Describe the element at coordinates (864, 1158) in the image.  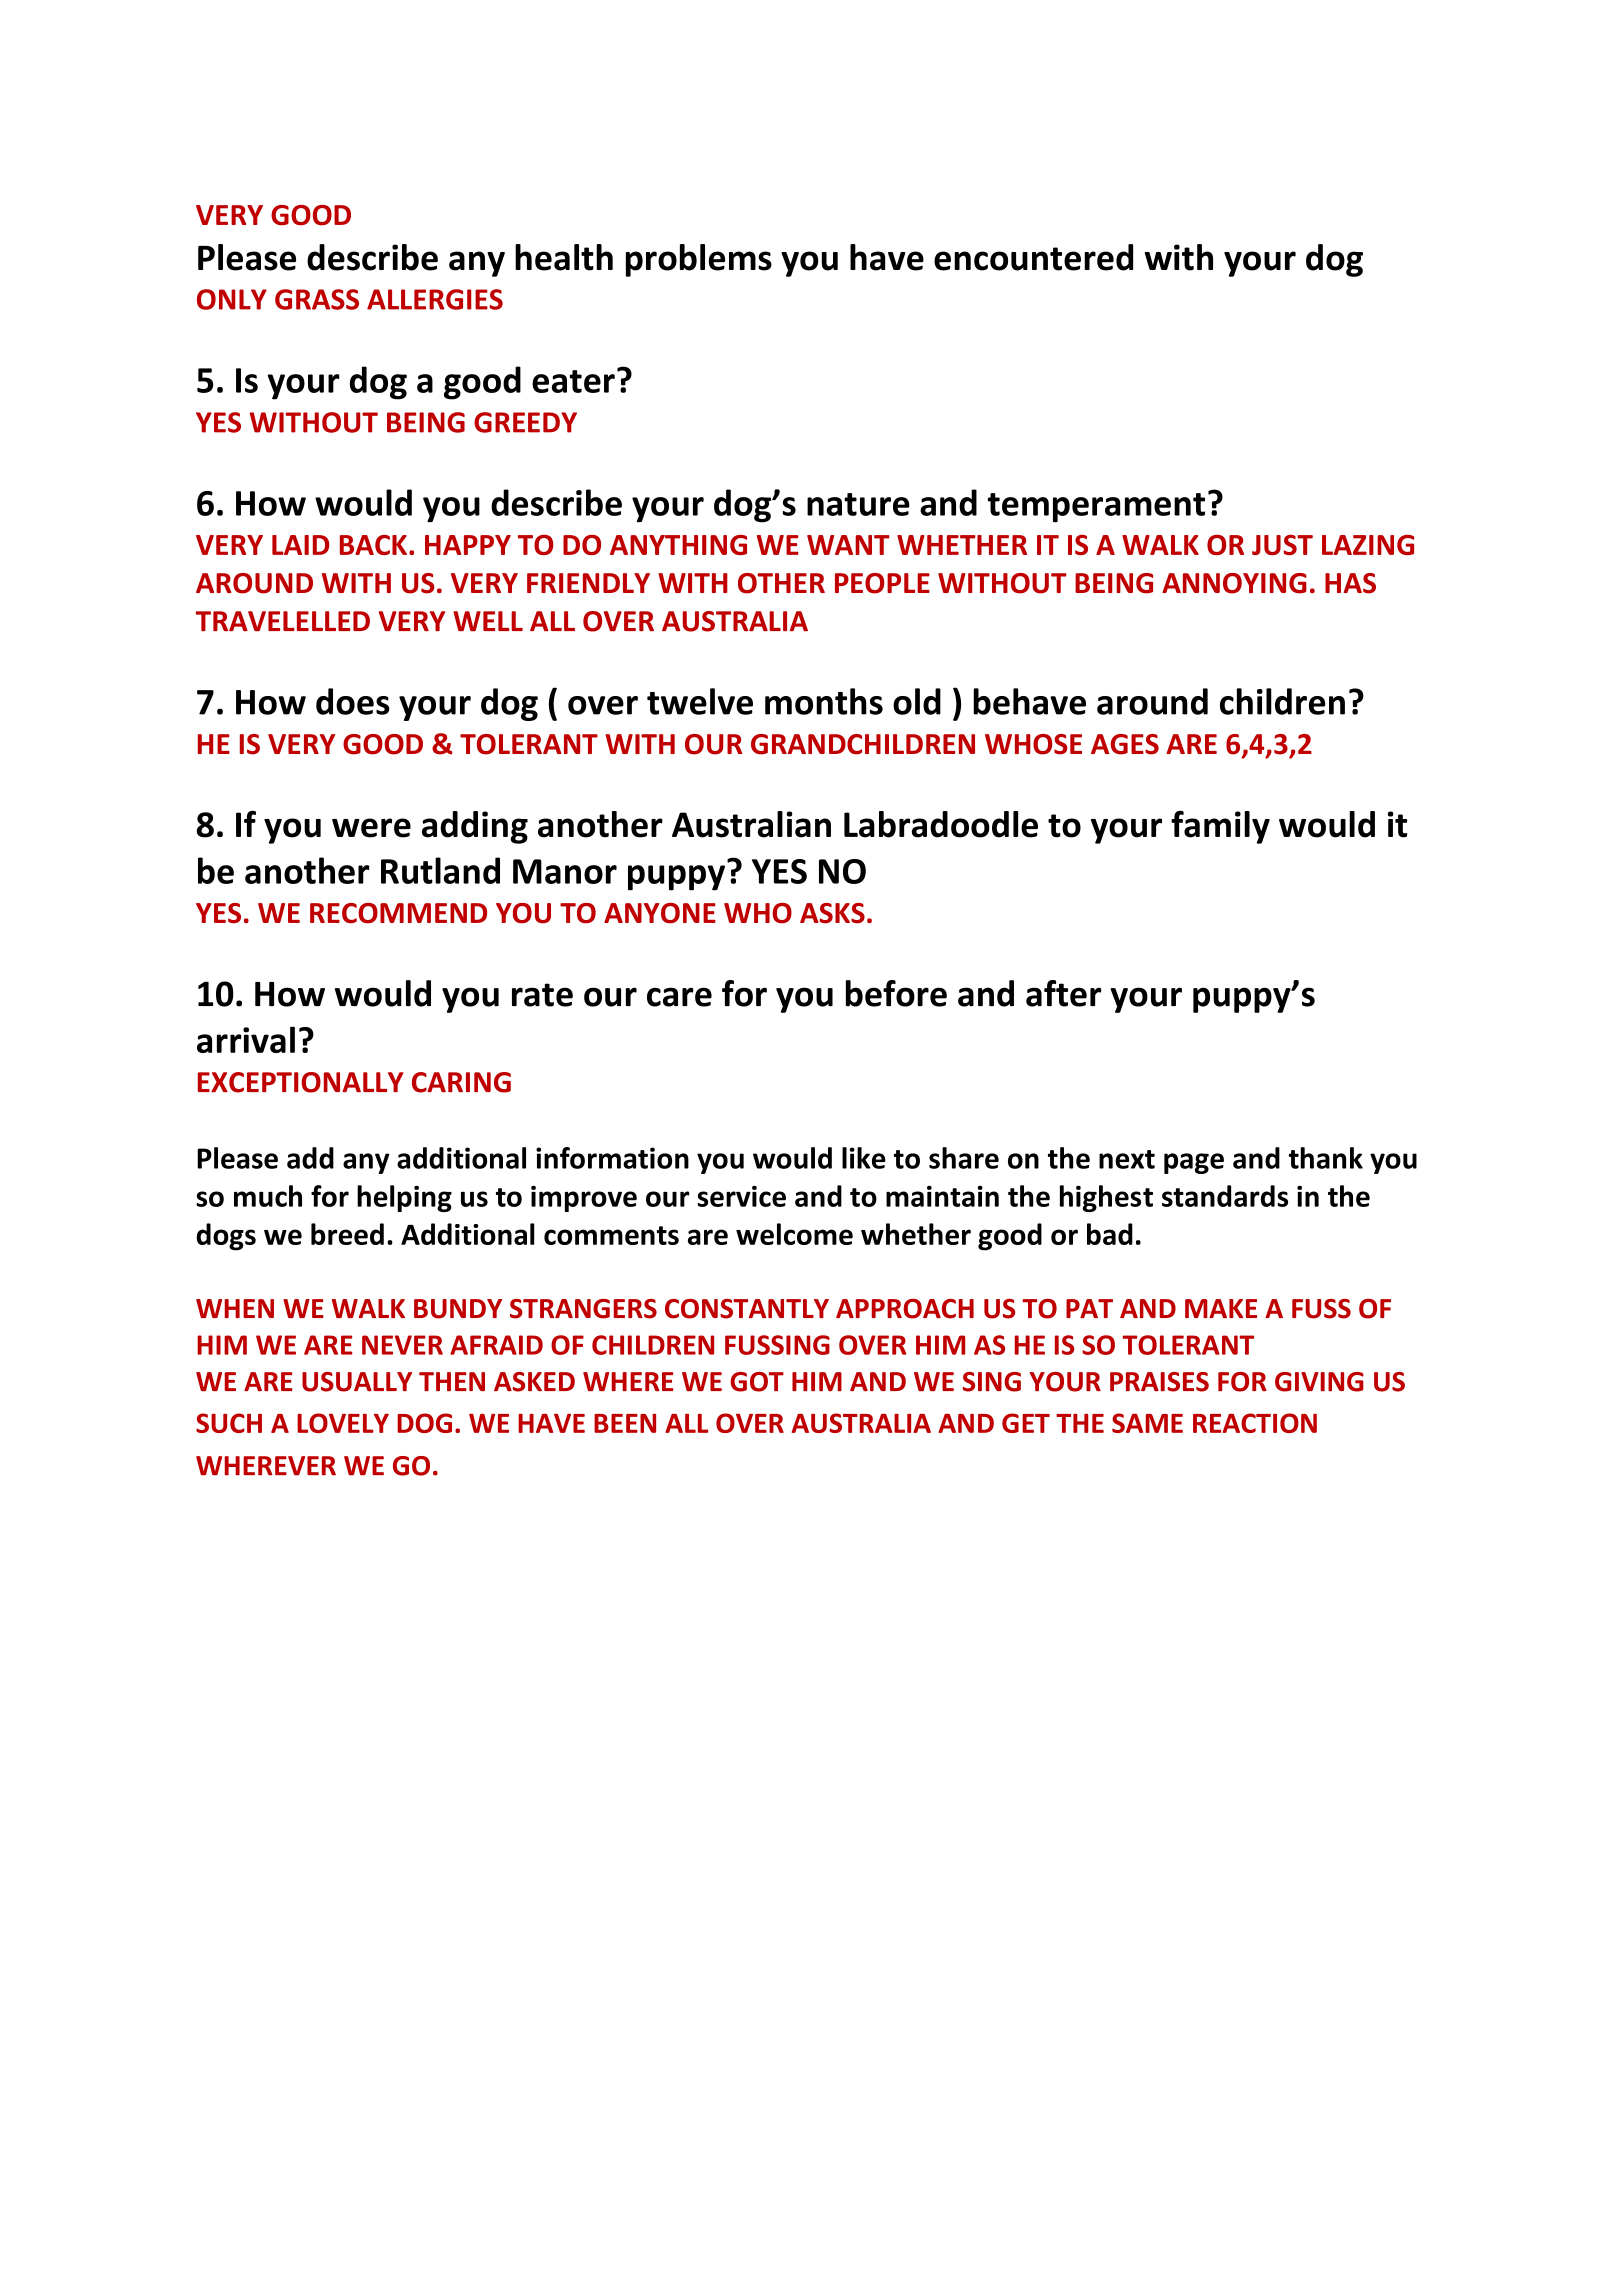
I see `like` at that location.
